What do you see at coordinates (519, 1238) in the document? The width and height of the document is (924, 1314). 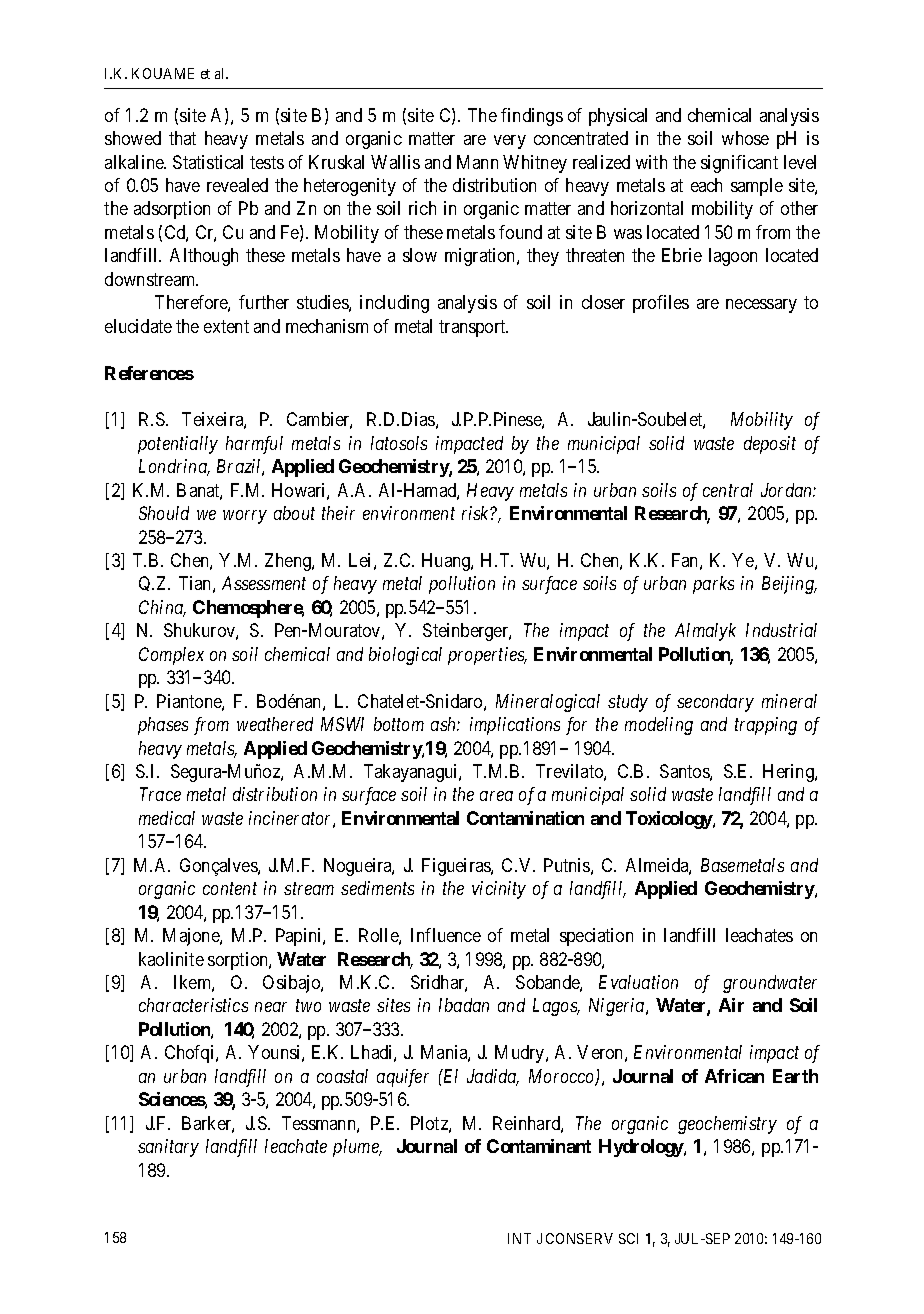 I see `INT` at bounding box center [519, 1238].
